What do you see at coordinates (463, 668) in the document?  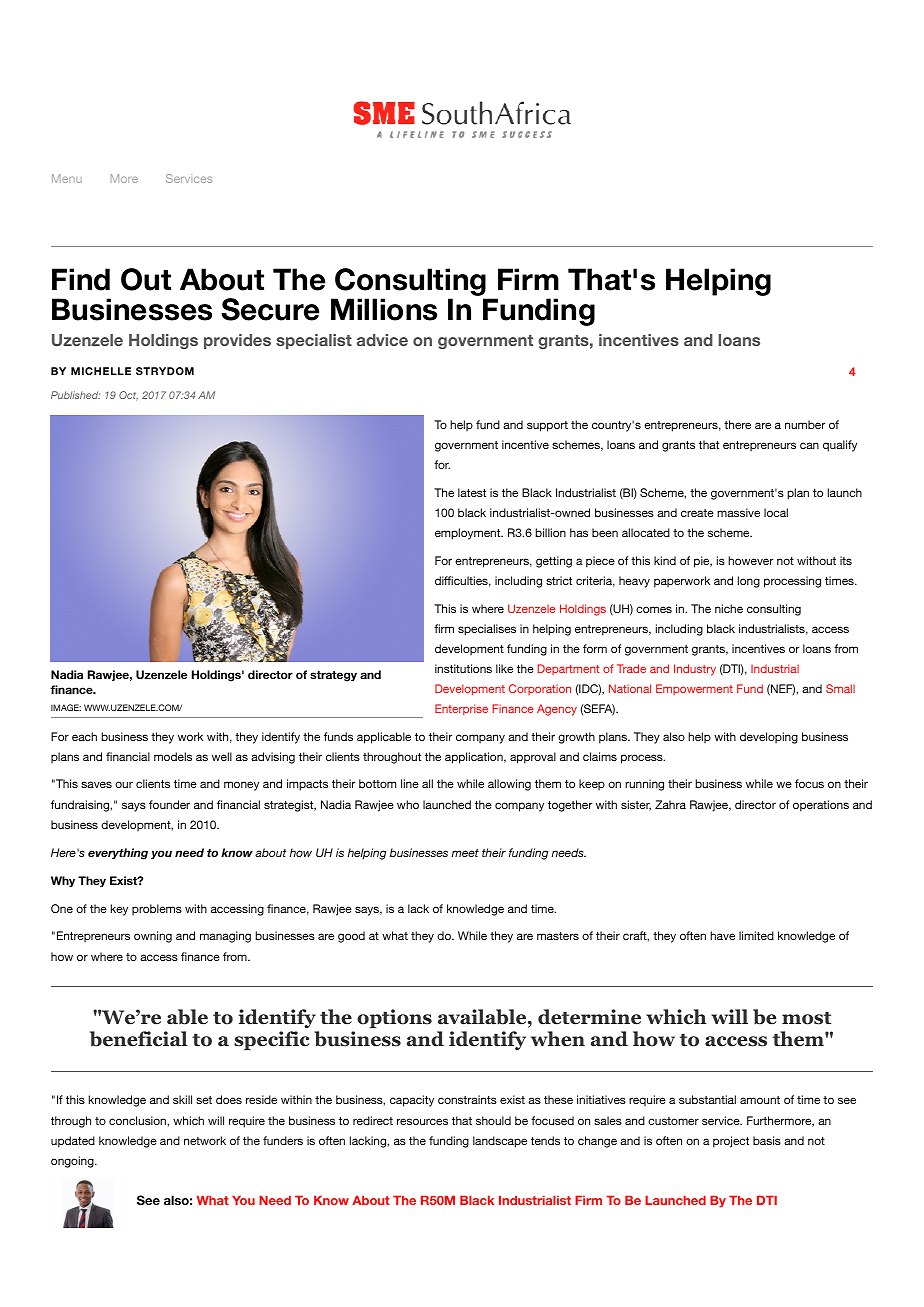 I see `institutions` at bounding box center [463, 668].
